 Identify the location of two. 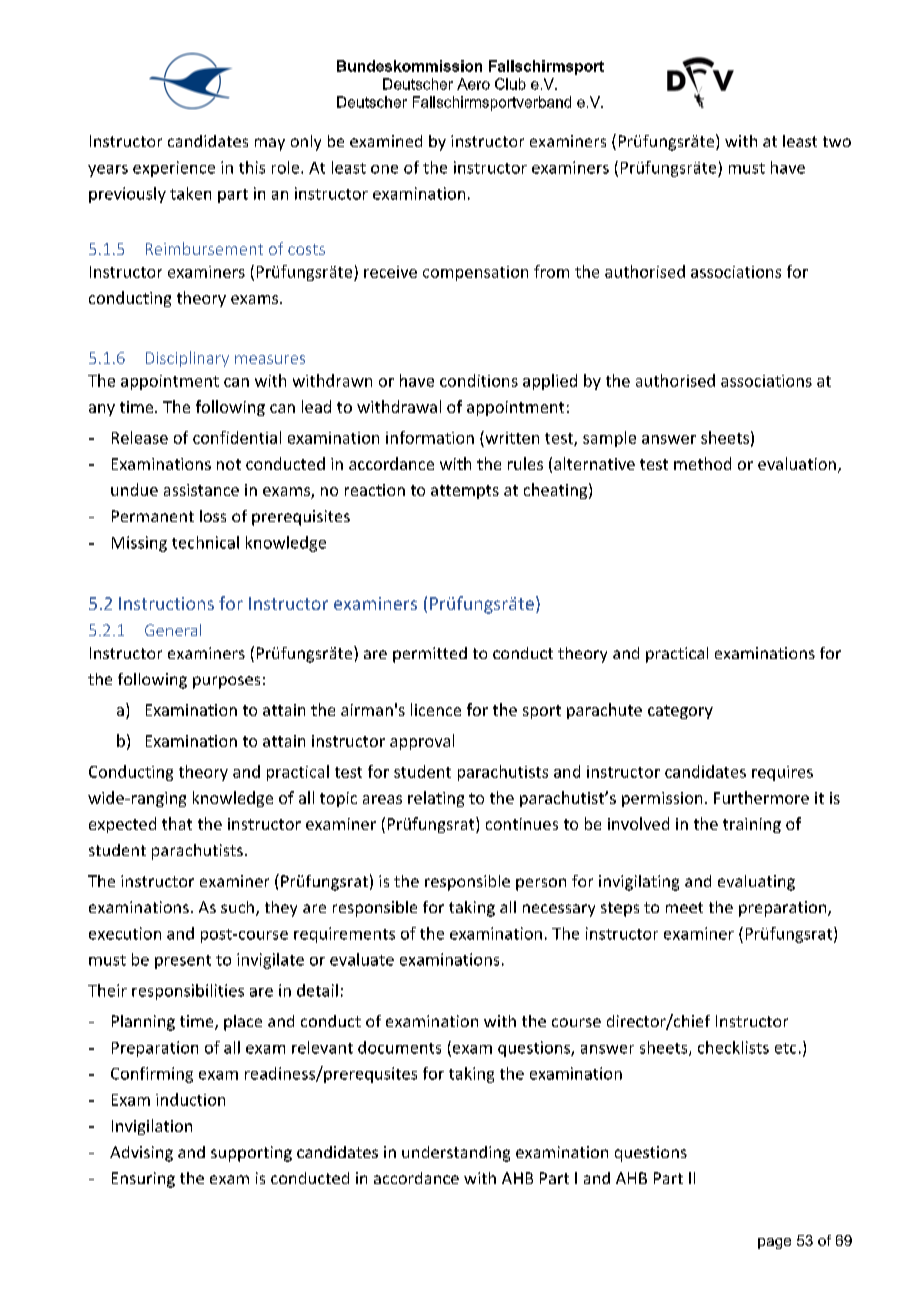
(837, 141).
